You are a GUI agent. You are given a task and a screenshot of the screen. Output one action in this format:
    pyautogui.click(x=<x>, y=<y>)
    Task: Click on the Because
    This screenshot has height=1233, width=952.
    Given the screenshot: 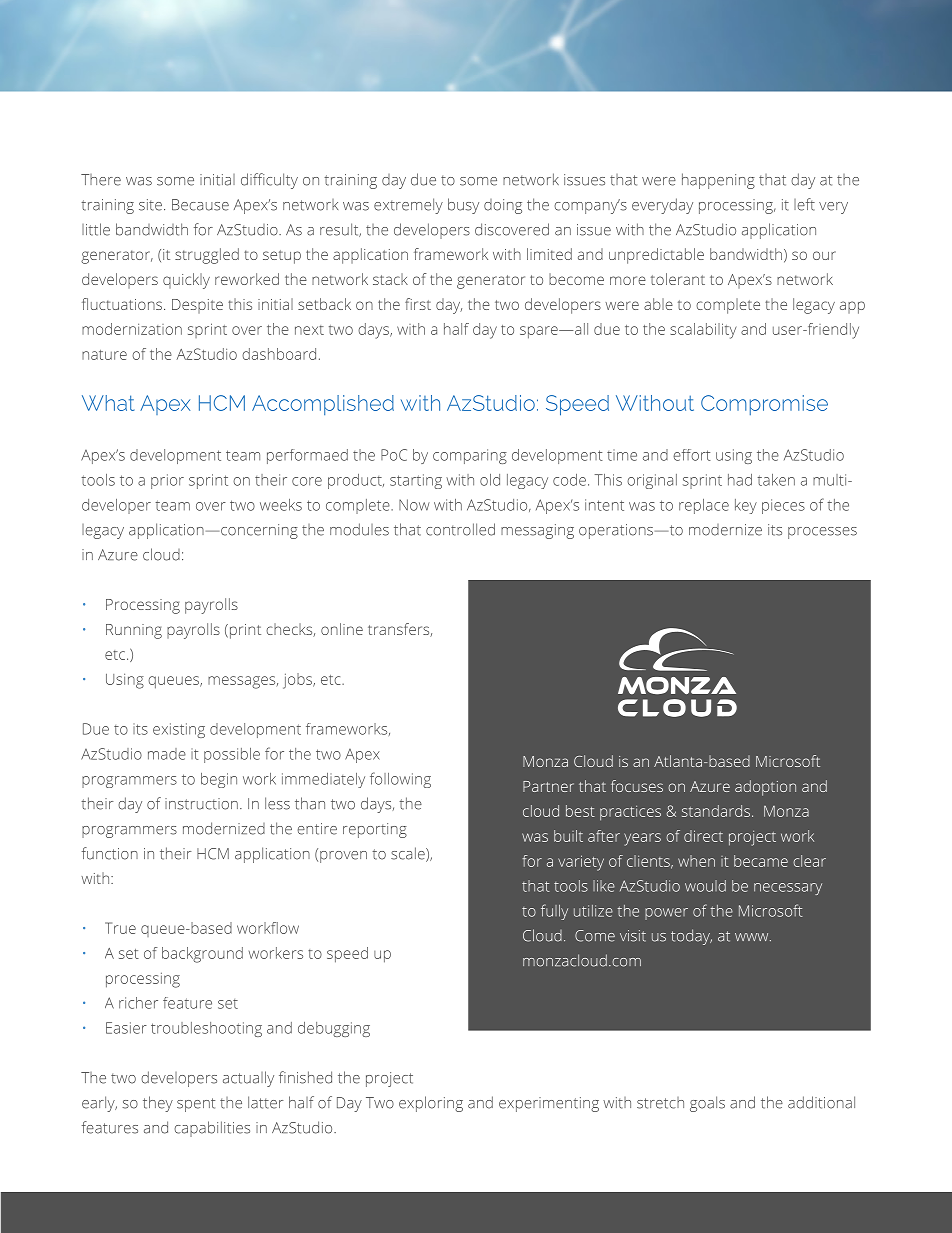 What is the action you would take?
    pyautogui.click(x=200, y=205)
